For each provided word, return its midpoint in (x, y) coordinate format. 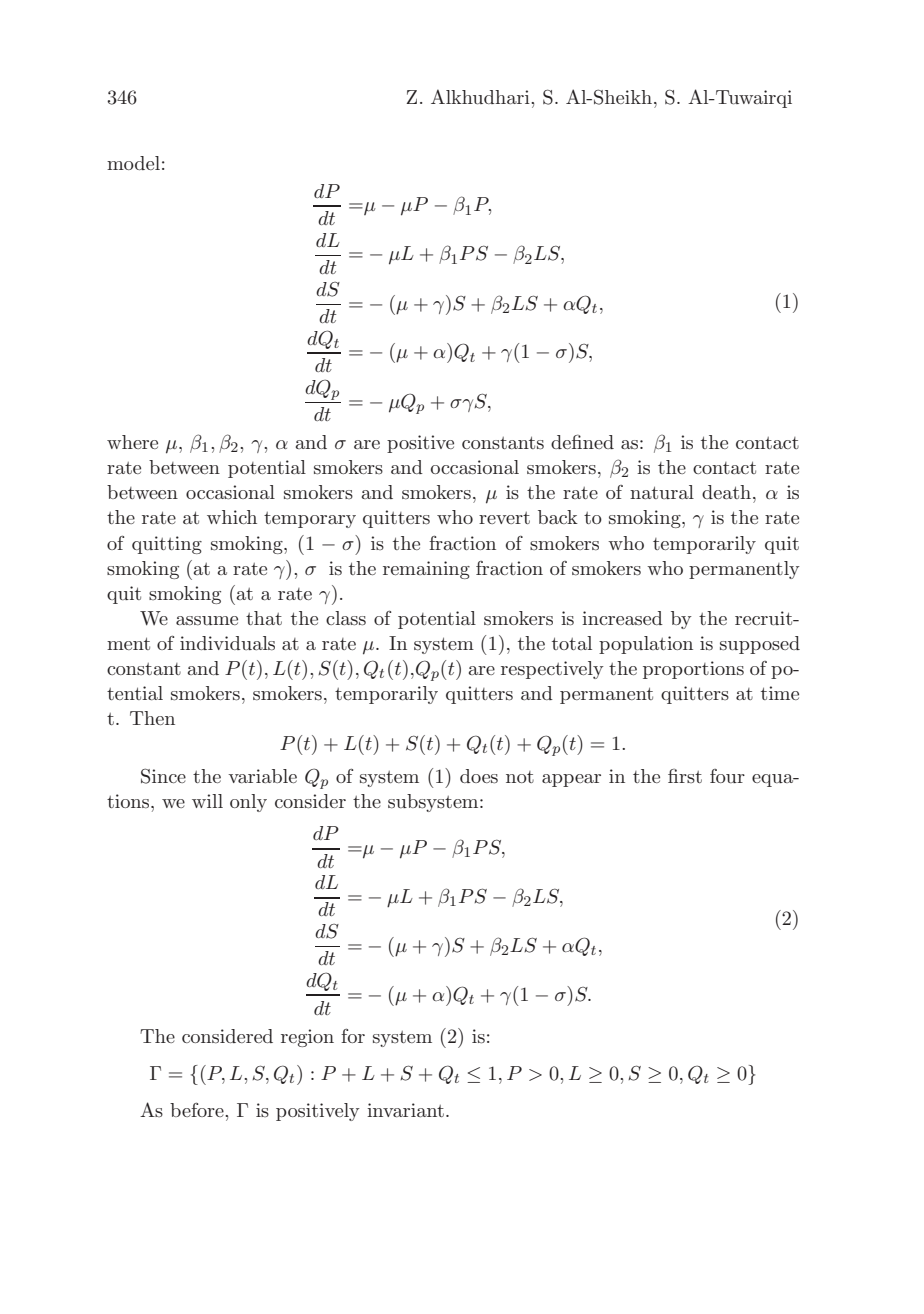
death (726, 492)
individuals (227, 643)
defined (582, 441)
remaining (426, 570)
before (198, 1110)
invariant (405, 1110)
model (133, 163)
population (646, 645)
